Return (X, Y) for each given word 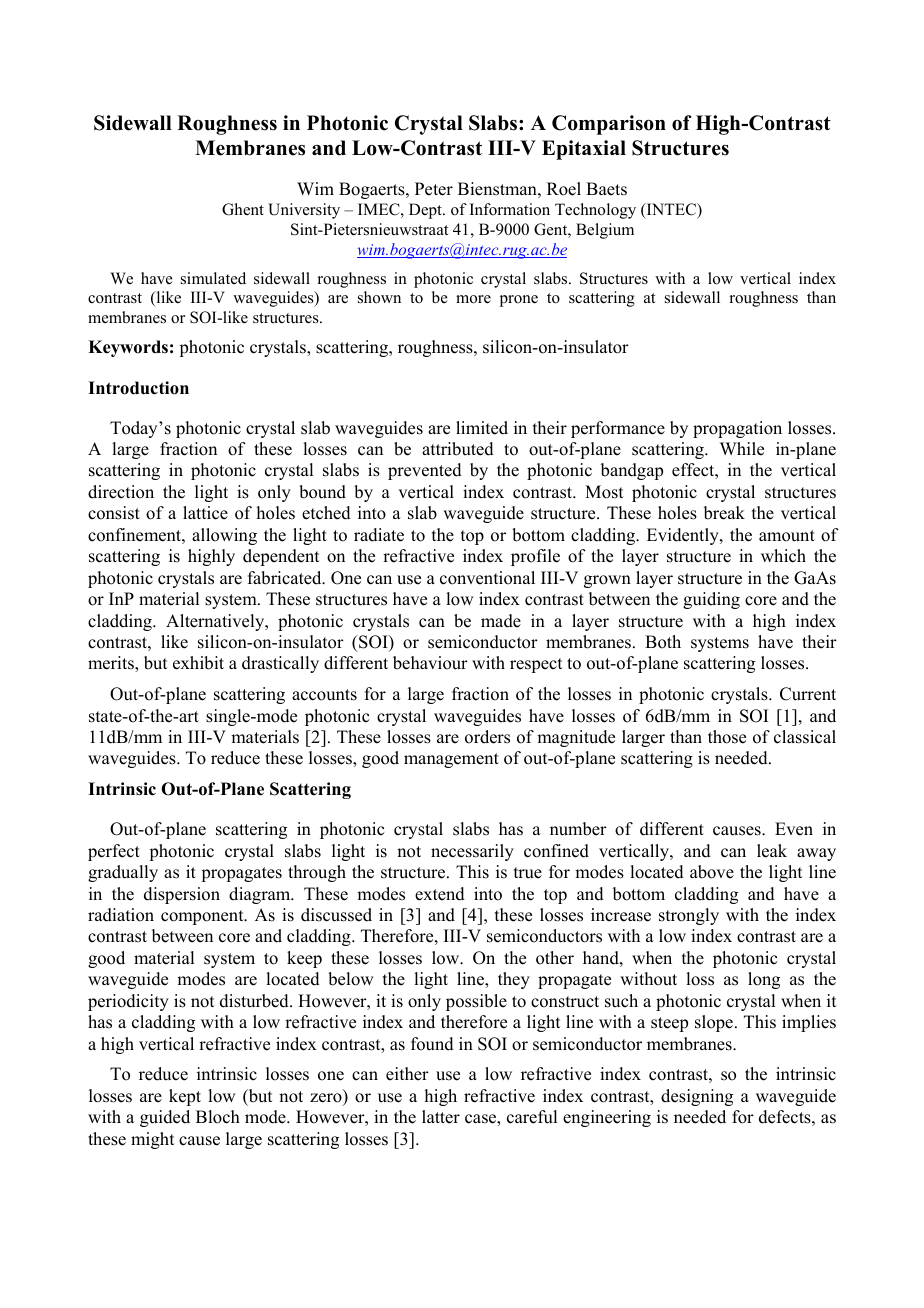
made (501, 621)
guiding (711, 600)
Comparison (609, 125)
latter (441, 1117)
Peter (434, 189)
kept (185, 1097)
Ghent (243, 209)
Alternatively (216, 622)
